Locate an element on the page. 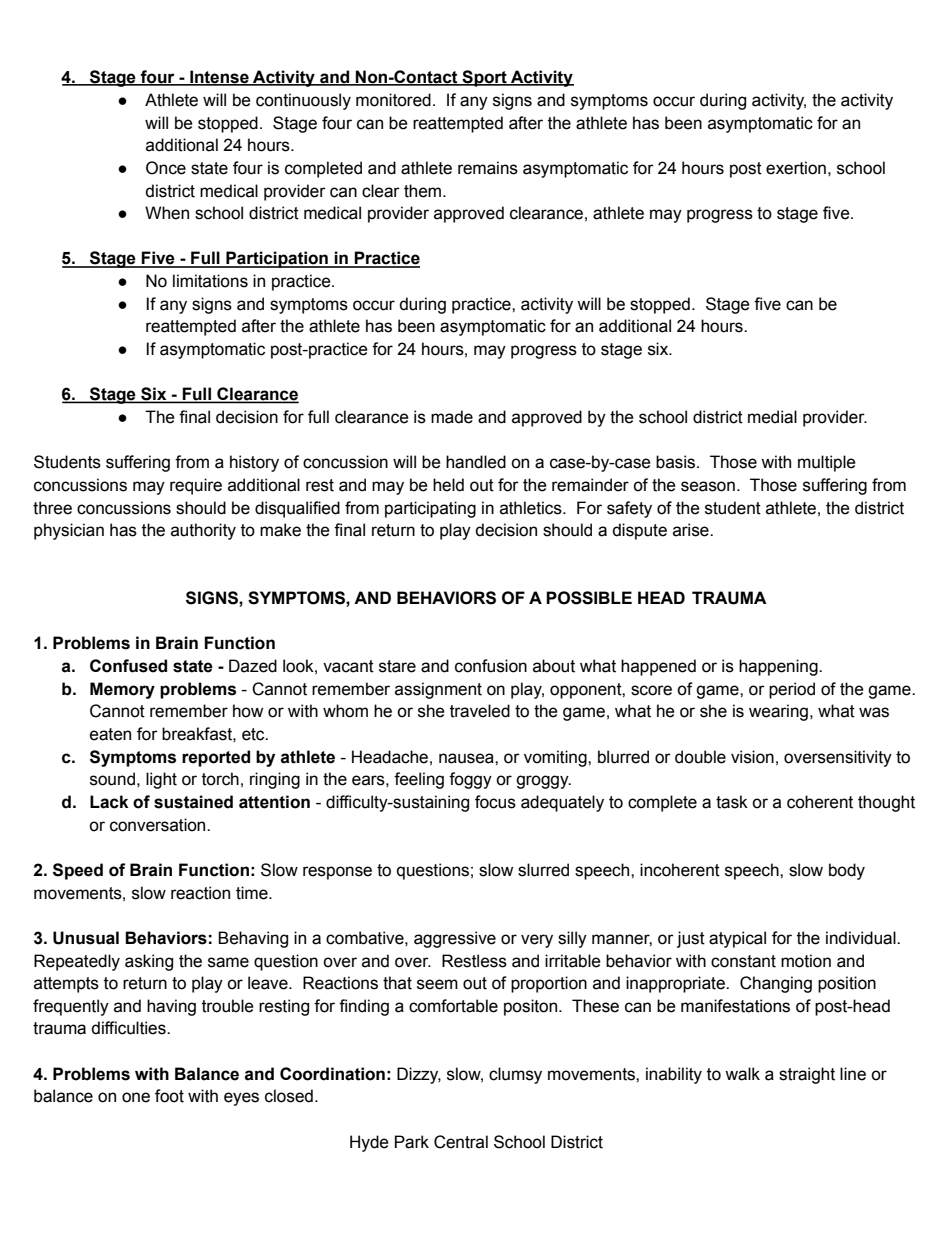 The image size is (952, 1233). Sport is located at coordinates (484, 78).
